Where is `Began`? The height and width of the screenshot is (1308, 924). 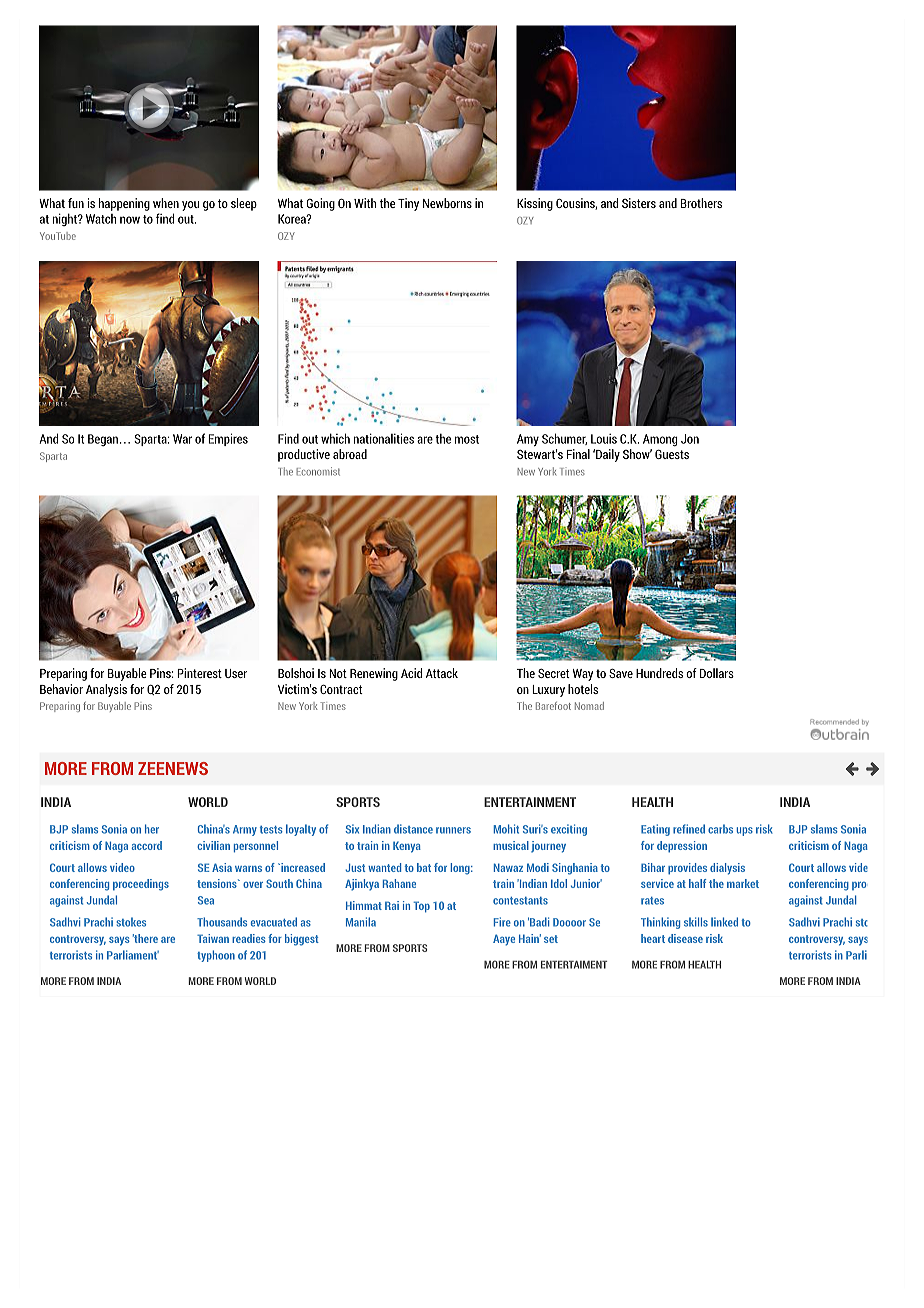
Began is located at coordinates (103, 440).
